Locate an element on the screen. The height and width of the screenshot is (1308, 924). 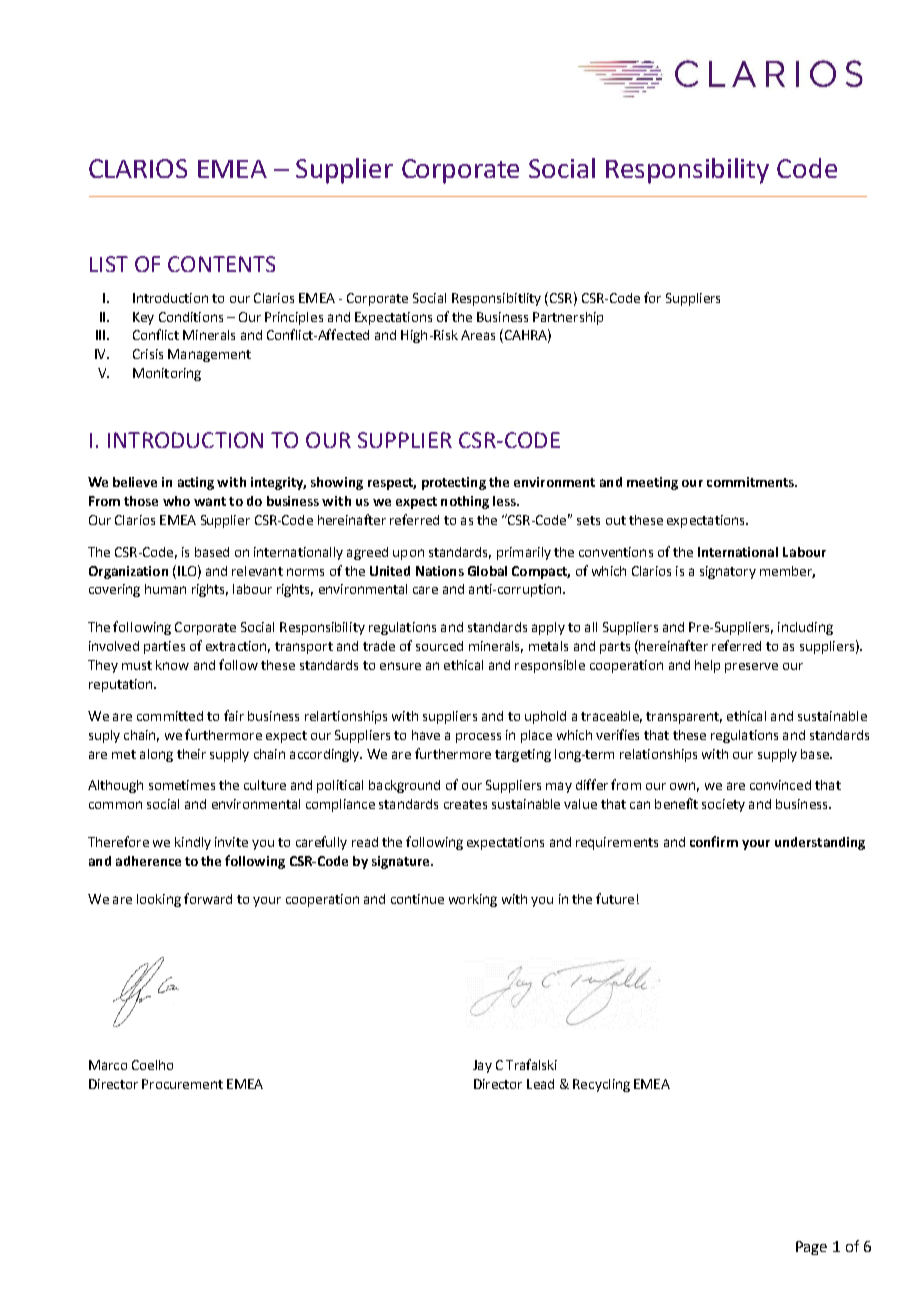
working is located at coordinates (473, 900).
